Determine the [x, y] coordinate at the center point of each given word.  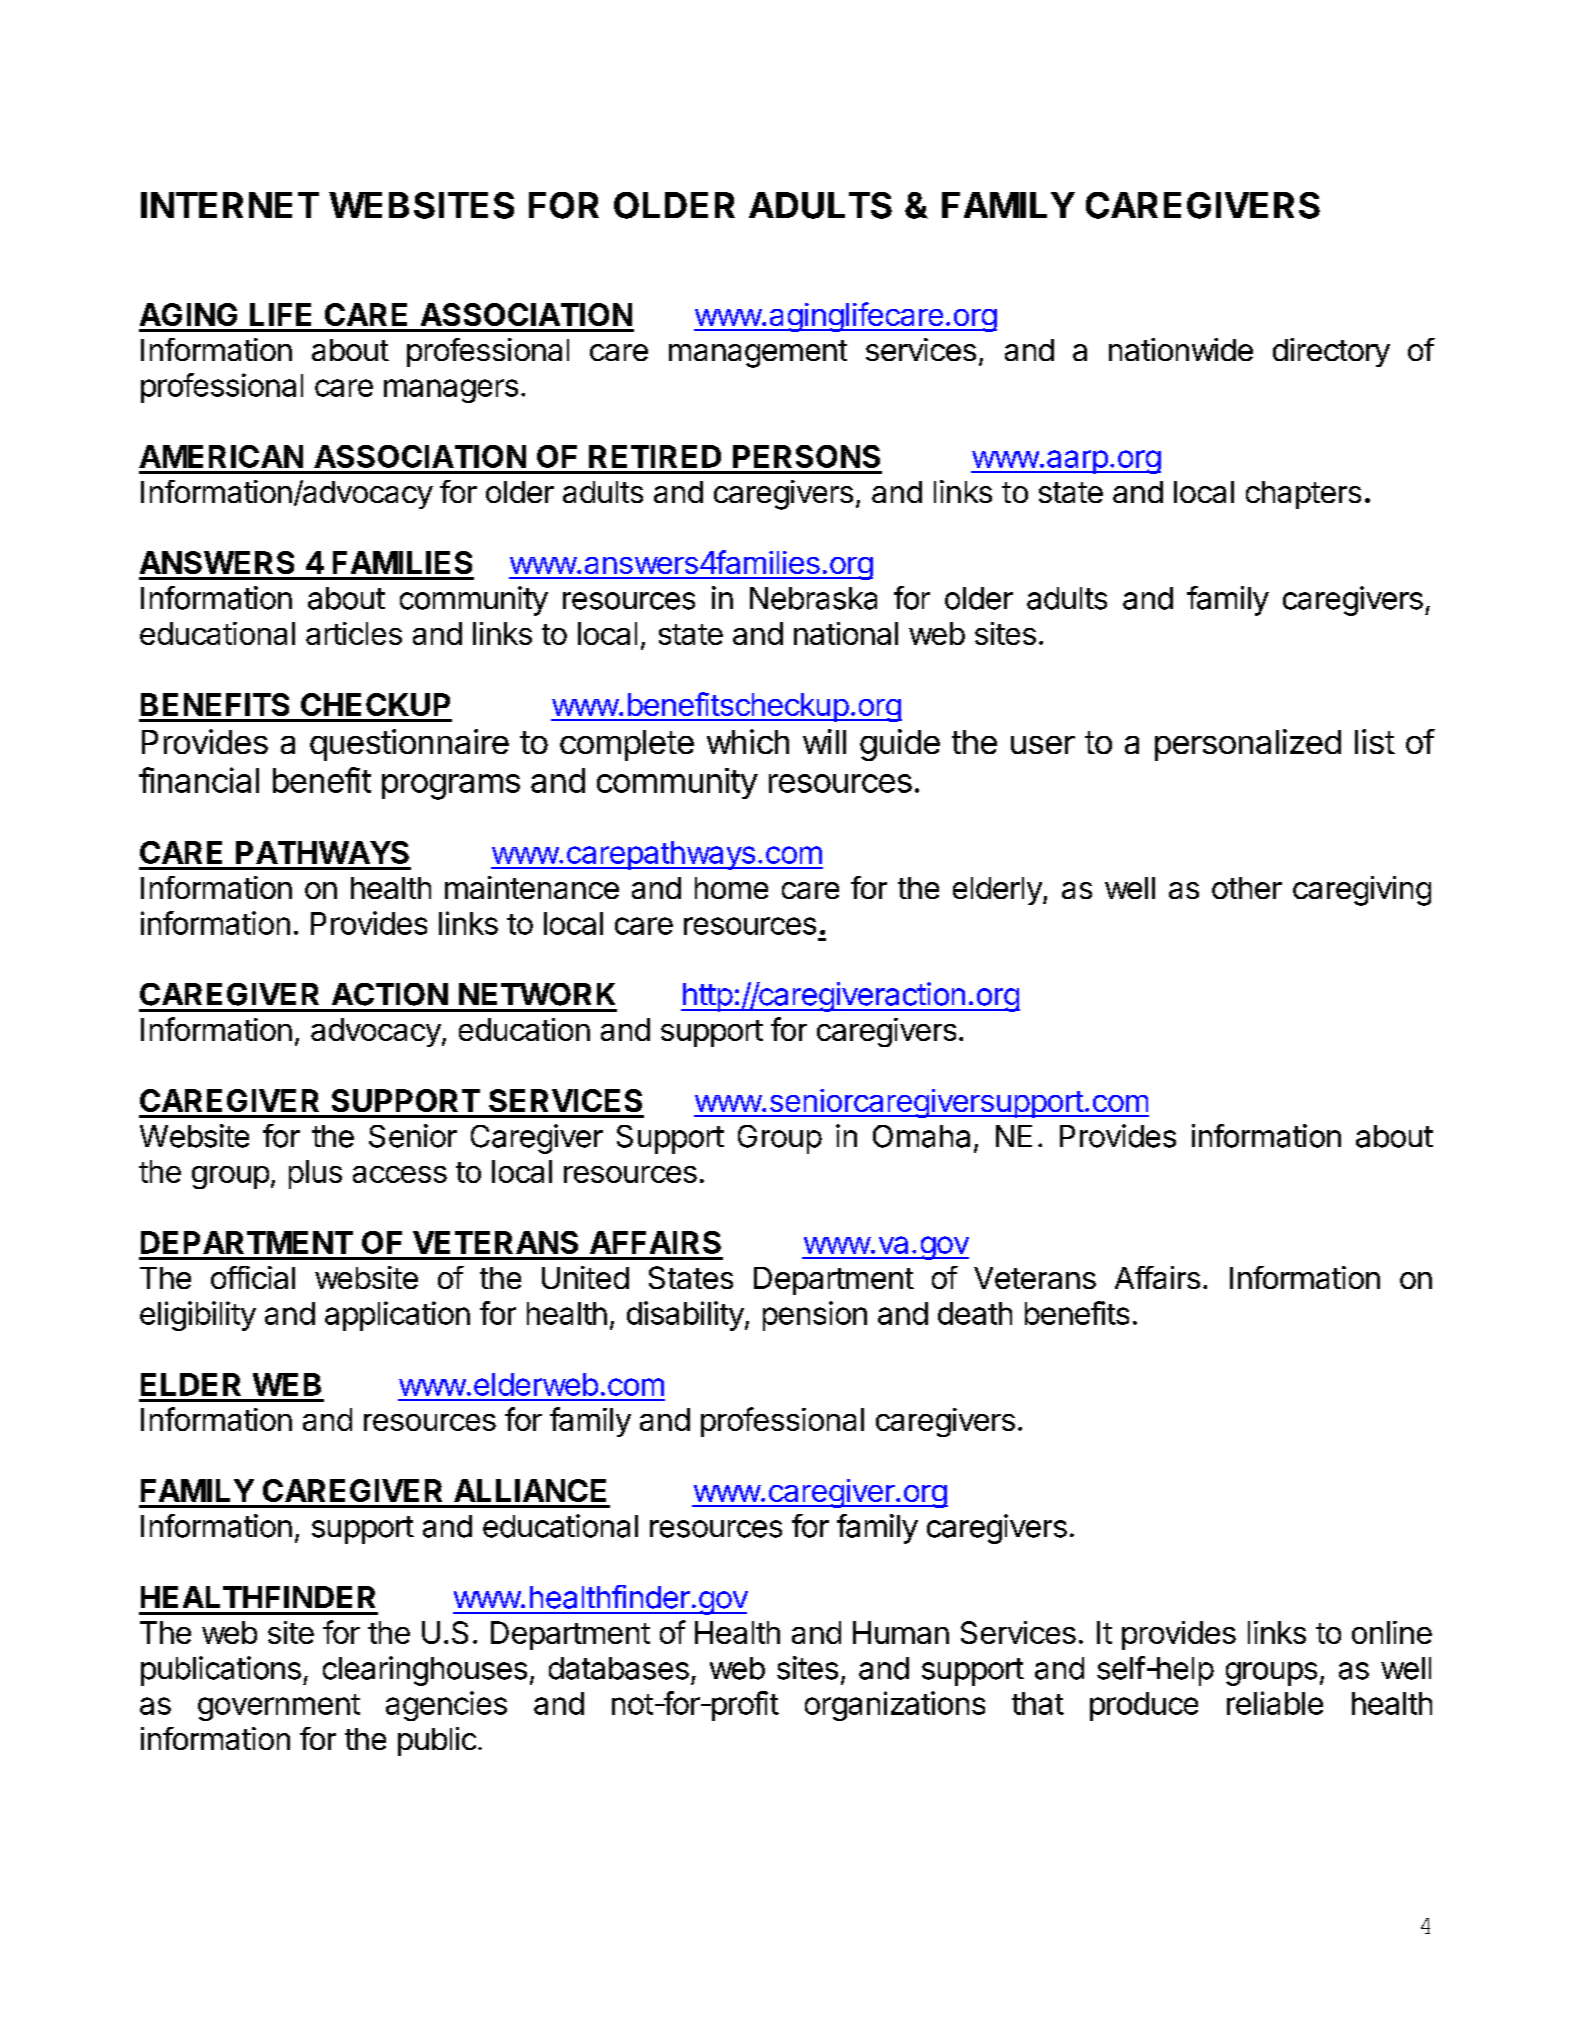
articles [354, 633]
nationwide [1181, 349]
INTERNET [230, 205]
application [397, 1316]
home [731, 888]
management [758, 354]
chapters [1303, 495]
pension [815, 1316]
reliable [1275, 1703]
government [279, 1707]
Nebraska [813, 598]
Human [901, 1632]
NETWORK [537, 994]
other [1247, 888]
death [975, 1313]
